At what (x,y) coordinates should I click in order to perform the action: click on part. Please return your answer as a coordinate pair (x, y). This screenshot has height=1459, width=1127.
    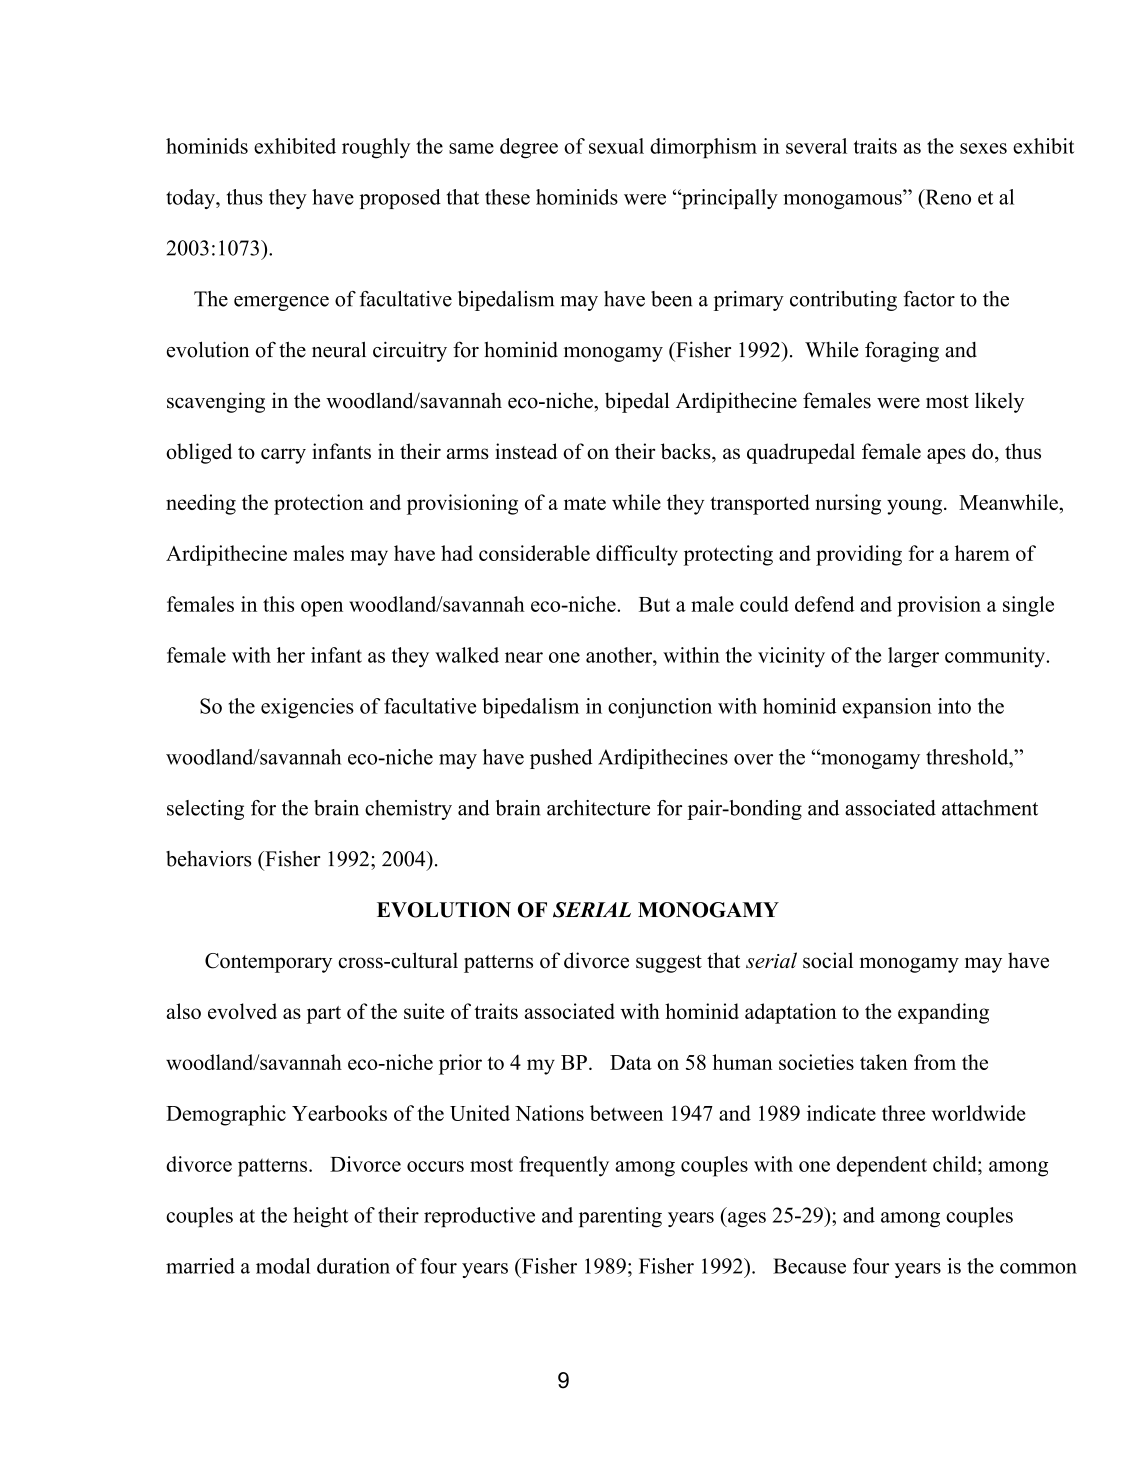
    Looking at the image, I should click on (324, 1015).
